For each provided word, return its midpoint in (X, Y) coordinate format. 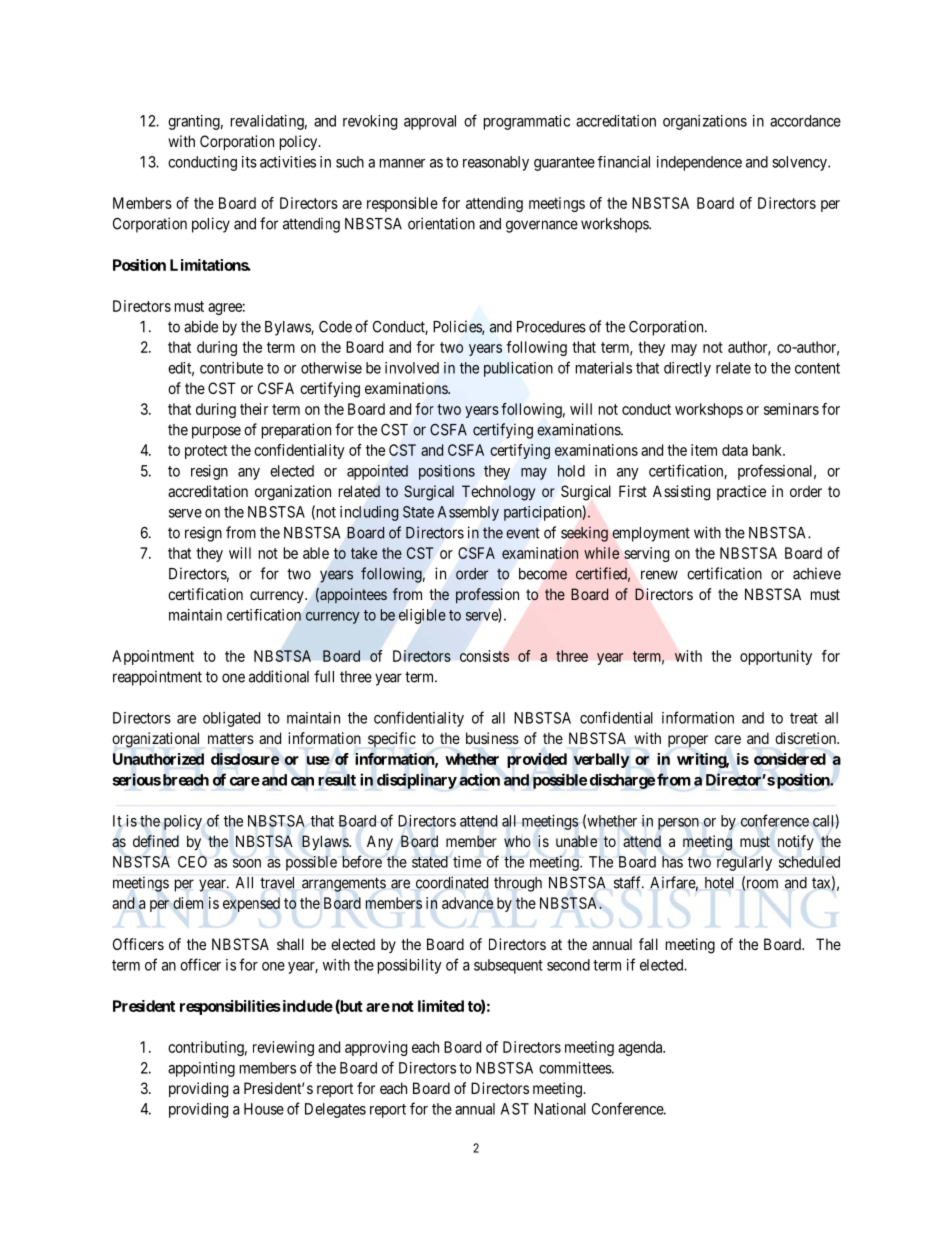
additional (279, 676)
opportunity (776, 657)
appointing (201, 1069)
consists (484, 656)
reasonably (496, 163)
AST (515, 1109)
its (249, 162)
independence (699, 163)
